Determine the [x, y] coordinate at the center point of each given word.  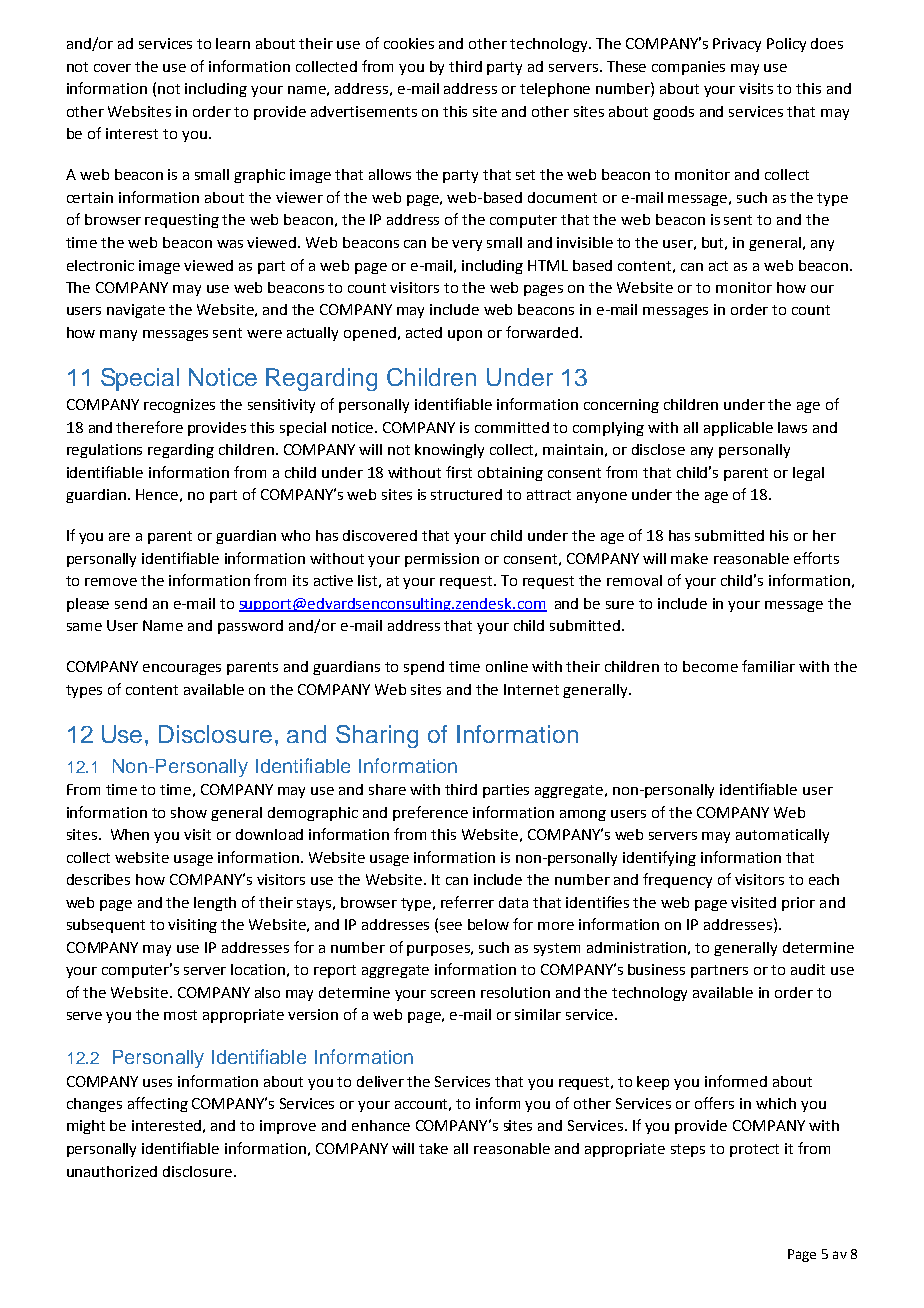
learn [233, 43]
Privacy [737, 45]
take [433, 1148]
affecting [158, 1104]
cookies [409, 43]
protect [754, 1150]
